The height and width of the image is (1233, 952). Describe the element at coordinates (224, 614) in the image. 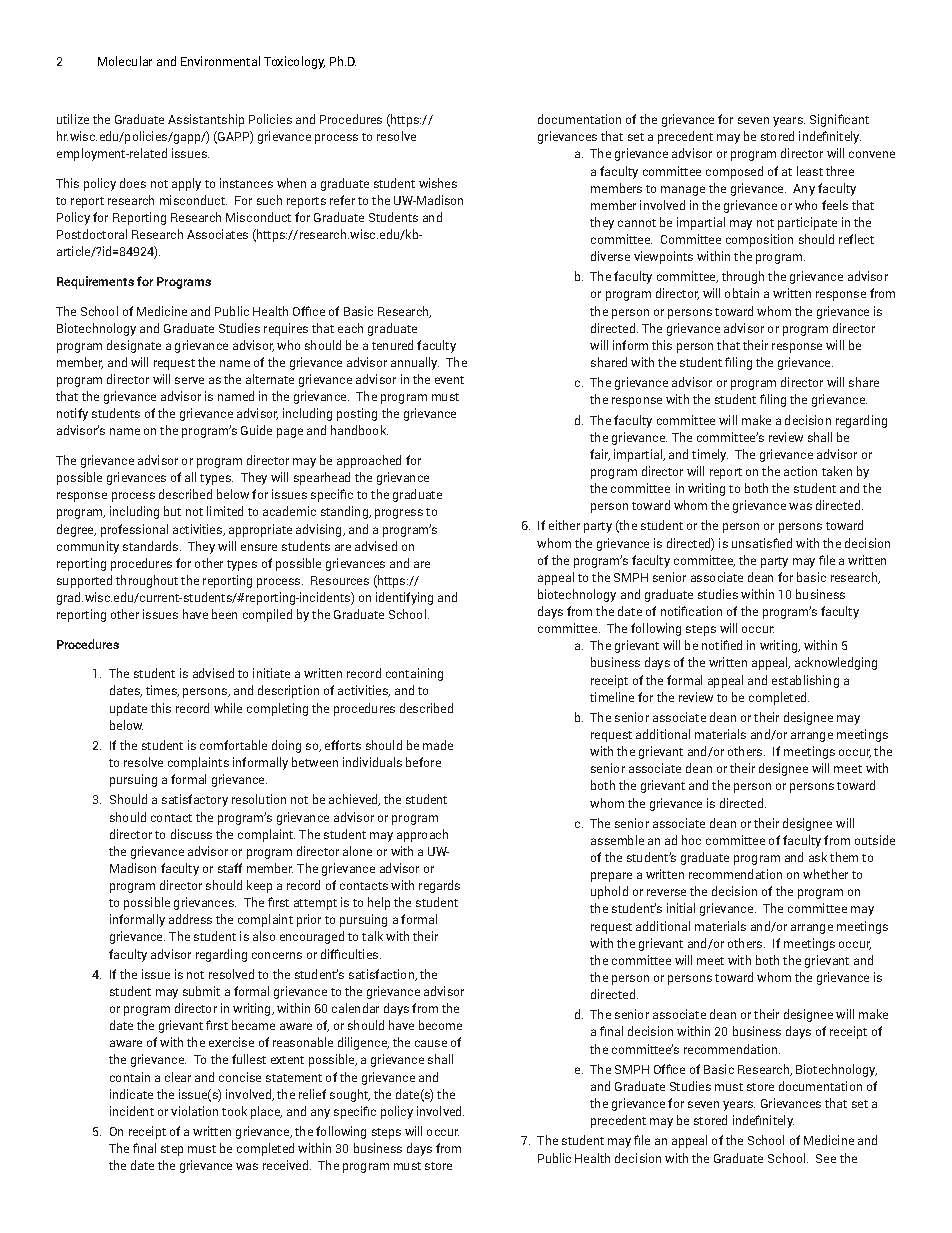

I see `been` at that location.
